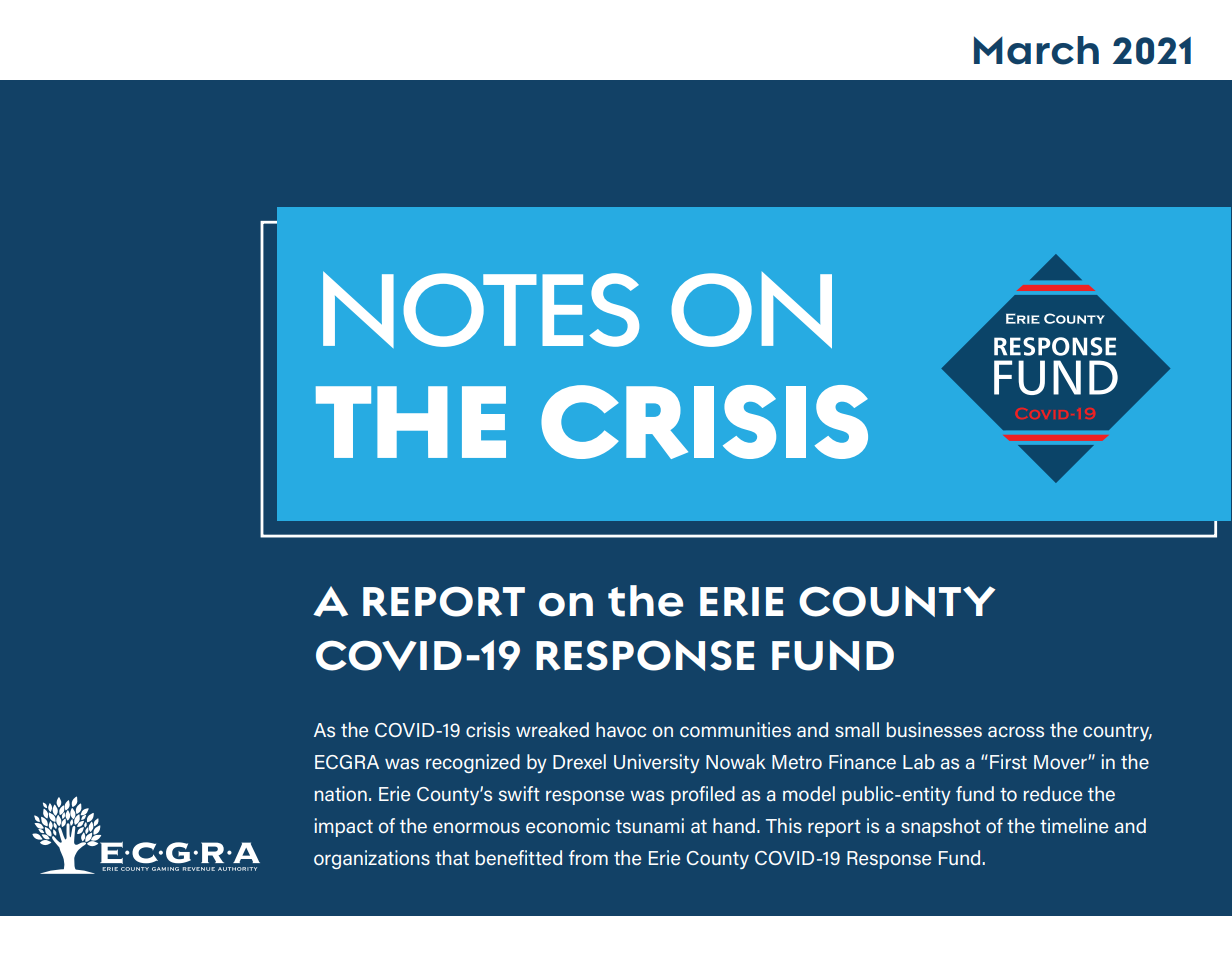 This screenshot has width=1232, height=958. What do you see at coordinates (1016, 731) in the screenshot?
I see `across` at bounding box center [1016, 731].
